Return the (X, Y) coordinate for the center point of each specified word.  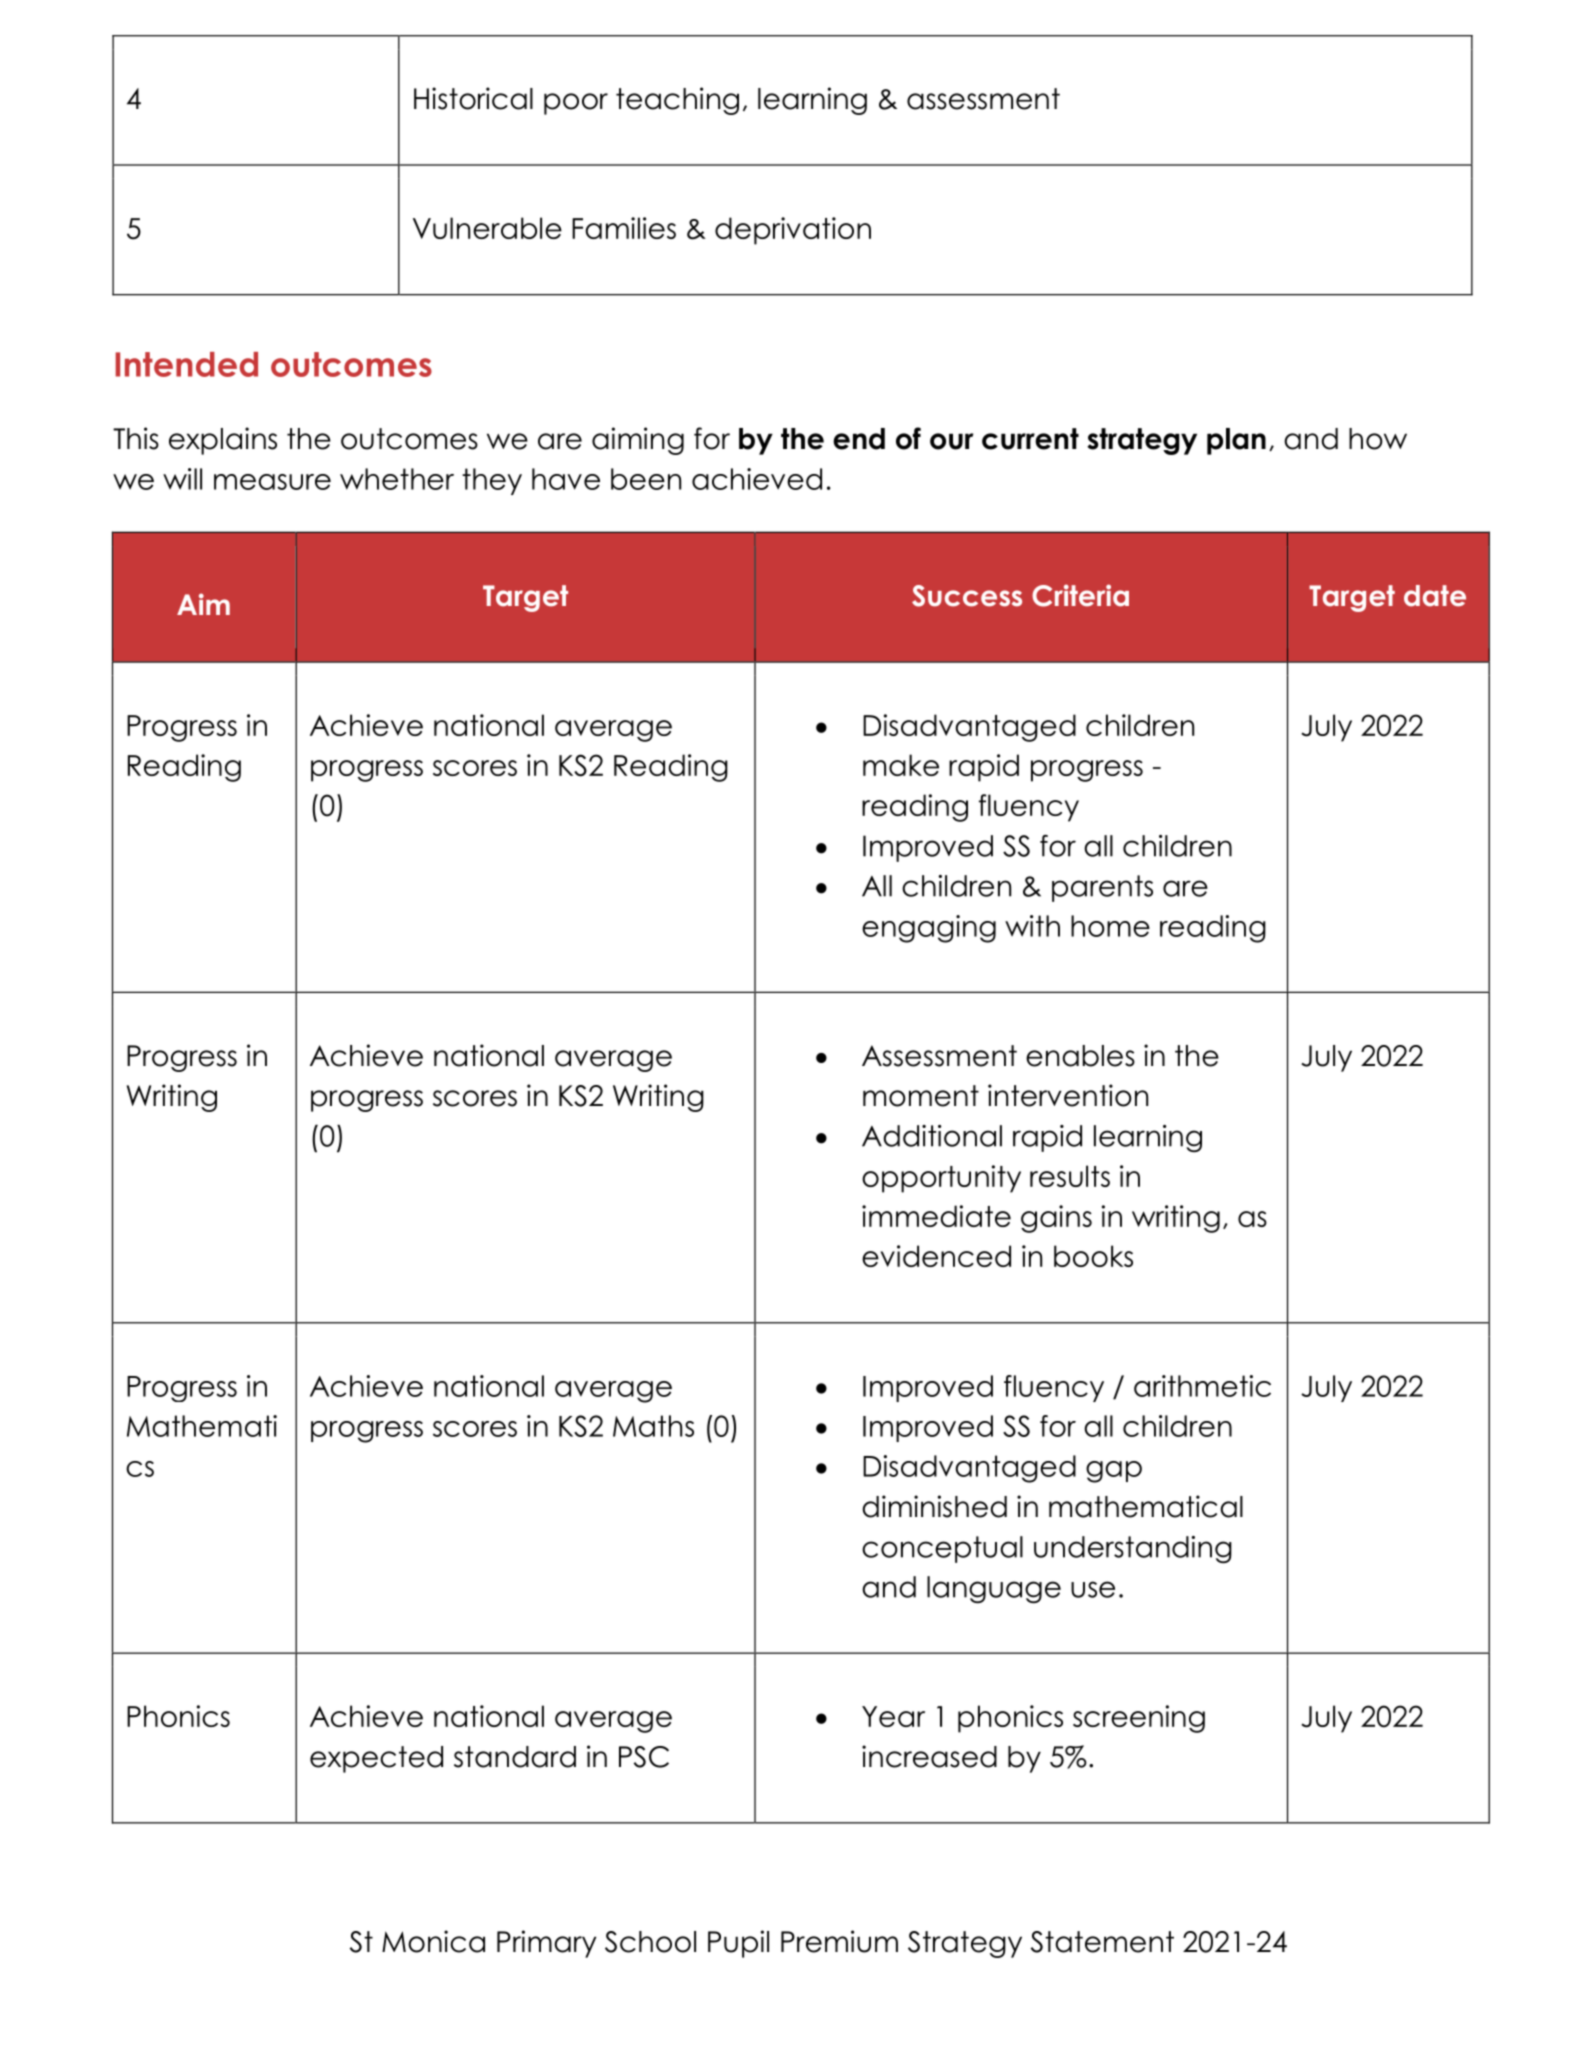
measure (272, 482)
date (1435, 596)
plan (1236, 441)
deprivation (793, 231)
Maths (653, 1426)
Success (967, 596)
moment (921, 1096)
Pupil (738, 1944)
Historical (473, 98)
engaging (929, 929)
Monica (433, 1941)
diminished (934, 1506)
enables (1080, 1056)
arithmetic (1202, 1386)
